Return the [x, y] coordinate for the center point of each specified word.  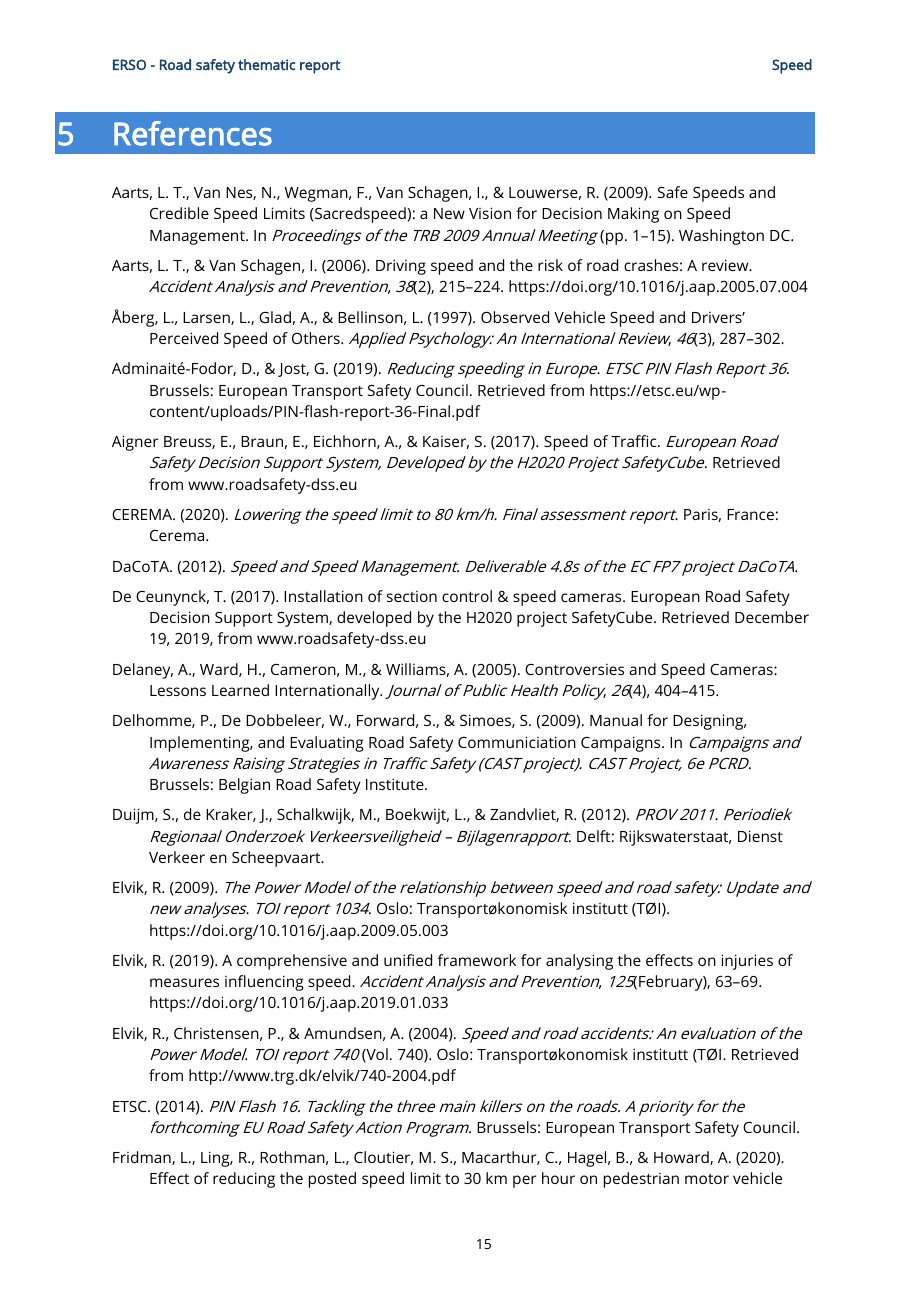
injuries [747, 962]
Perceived [184, 338]
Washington [721, 237]
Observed [515, 317]
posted [332, 1180]
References [193, 133]
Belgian [244, 786]
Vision [490, 213]
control [467, 596]
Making [633, 215]
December [772, 617]
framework [477, 960]
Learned [240, 690]
